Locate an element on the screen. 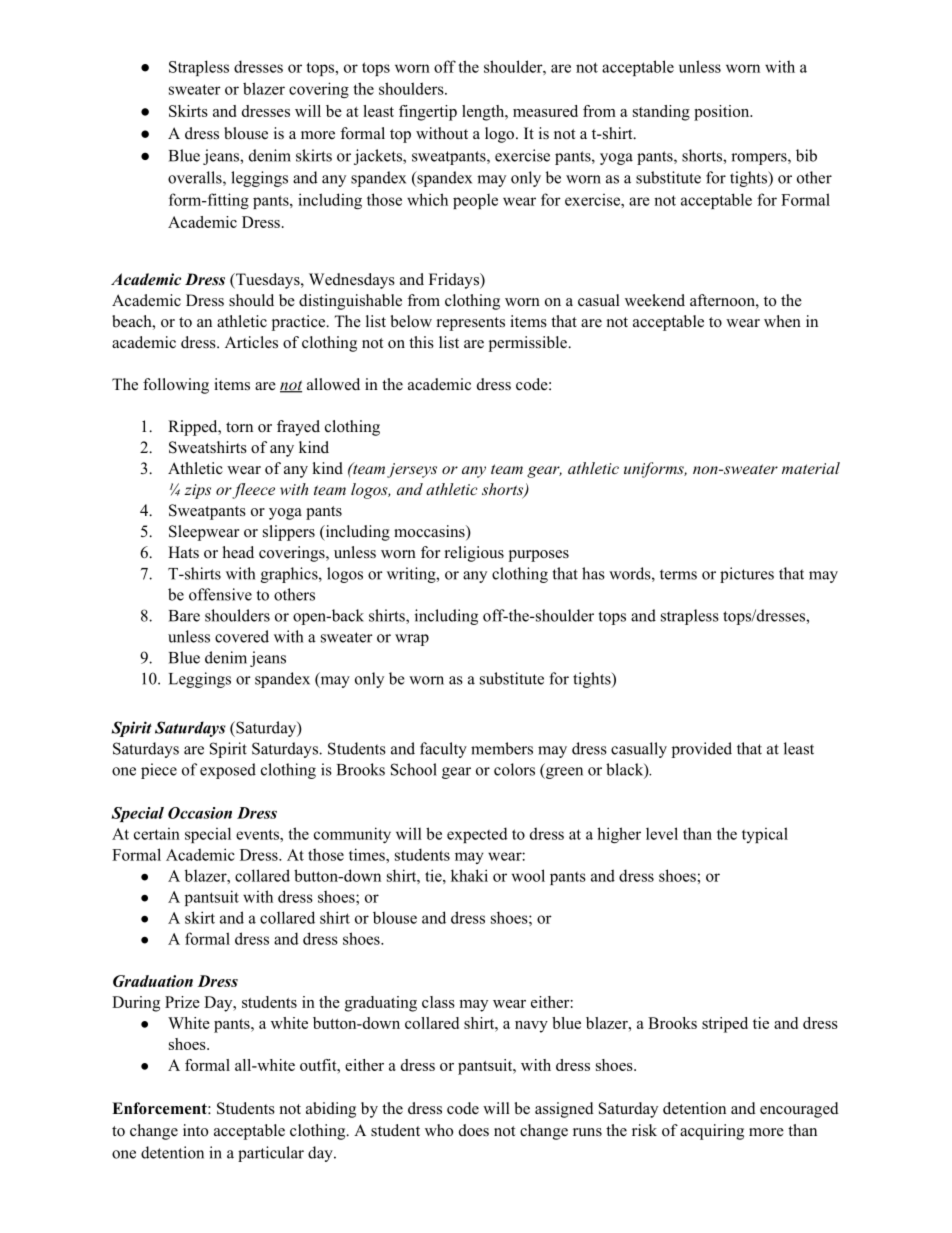  length is located at coordinates (484, 113).
